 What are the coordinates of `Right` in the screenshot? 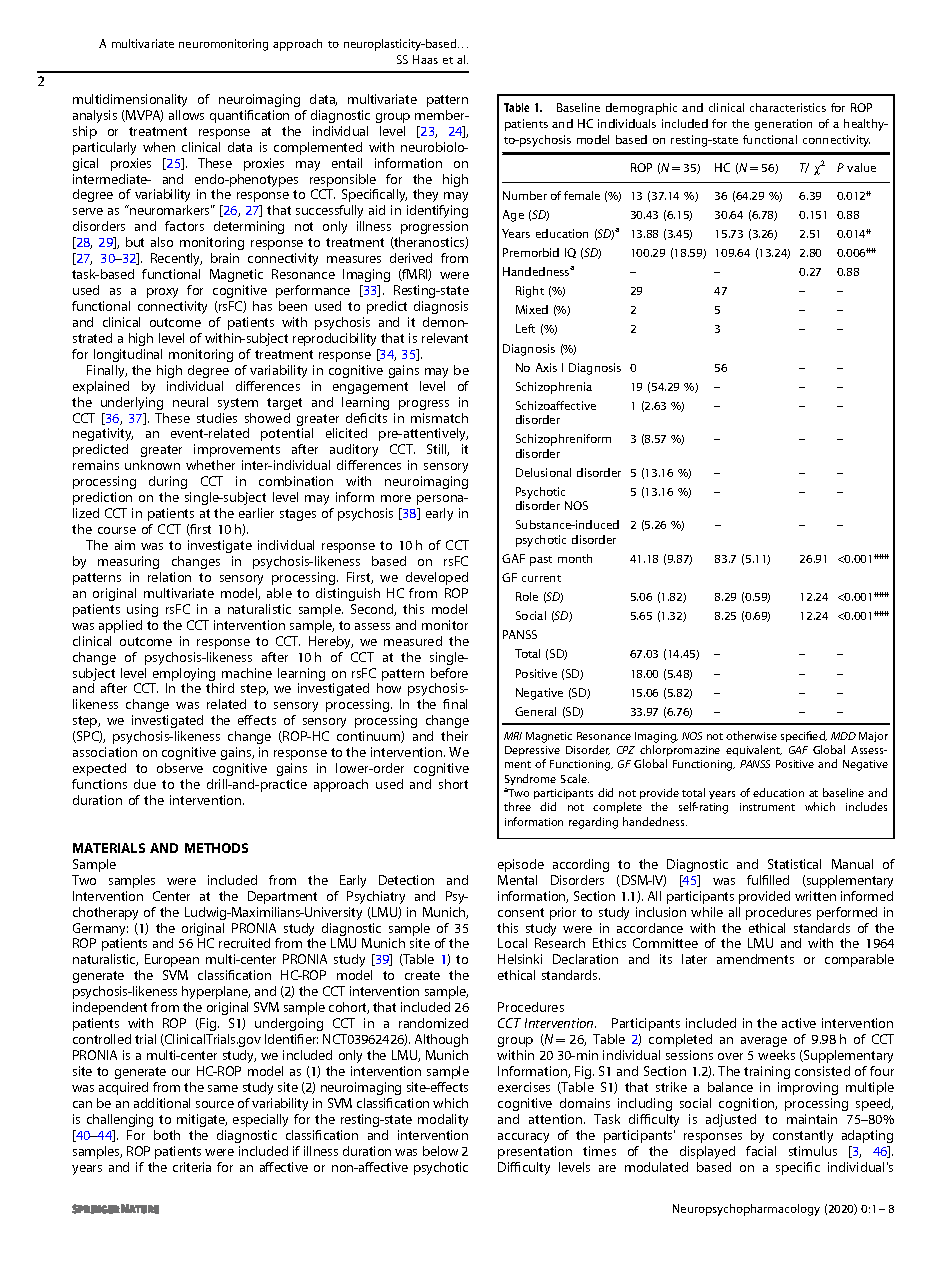 It's located at (530, 292).
